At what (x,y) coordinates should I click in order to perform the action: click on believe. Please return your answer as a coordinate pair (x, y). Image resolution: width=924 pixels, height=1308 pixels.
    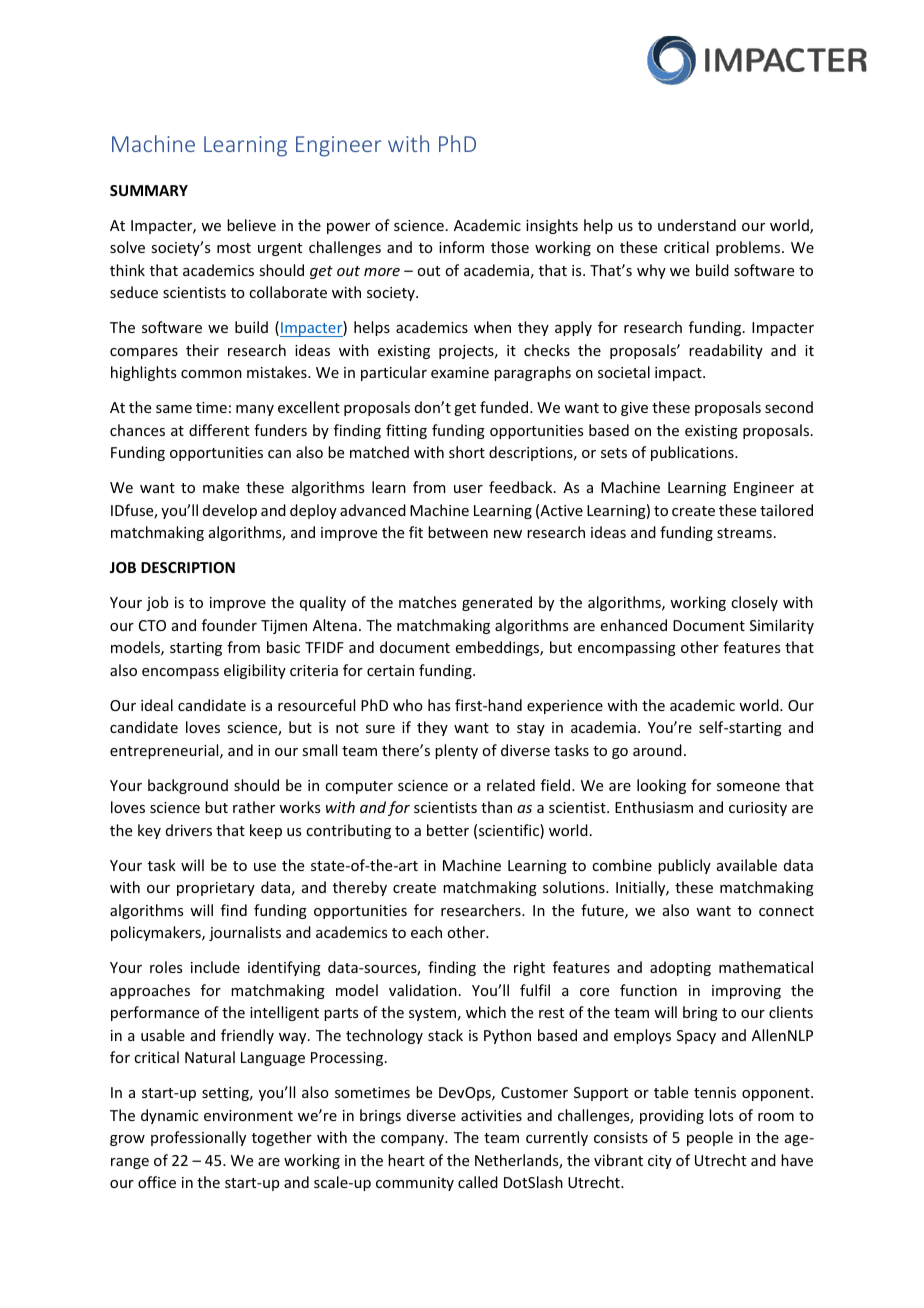
    Looking at the image, I should click on (251, 225).
